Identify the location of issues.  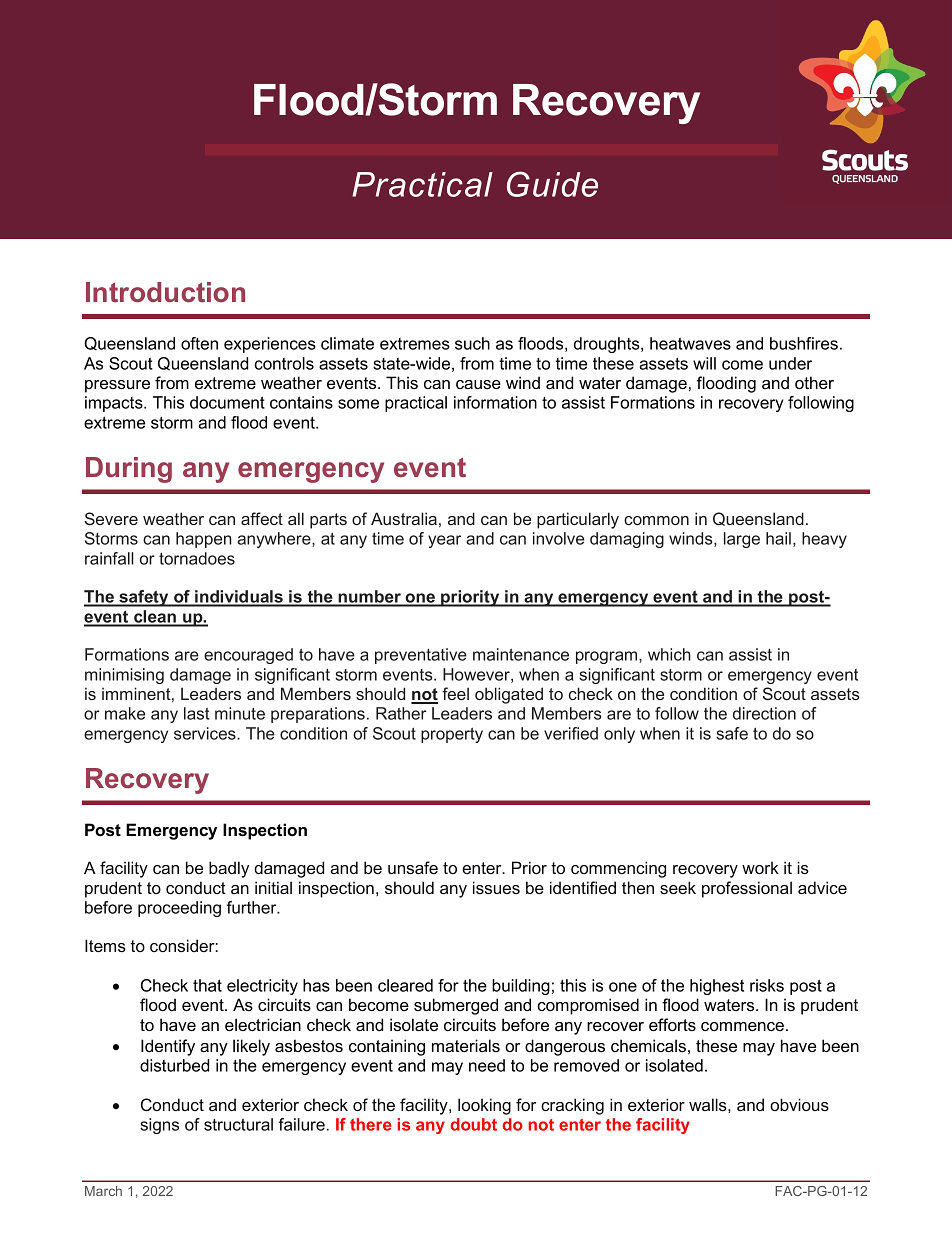
(496, 887).
